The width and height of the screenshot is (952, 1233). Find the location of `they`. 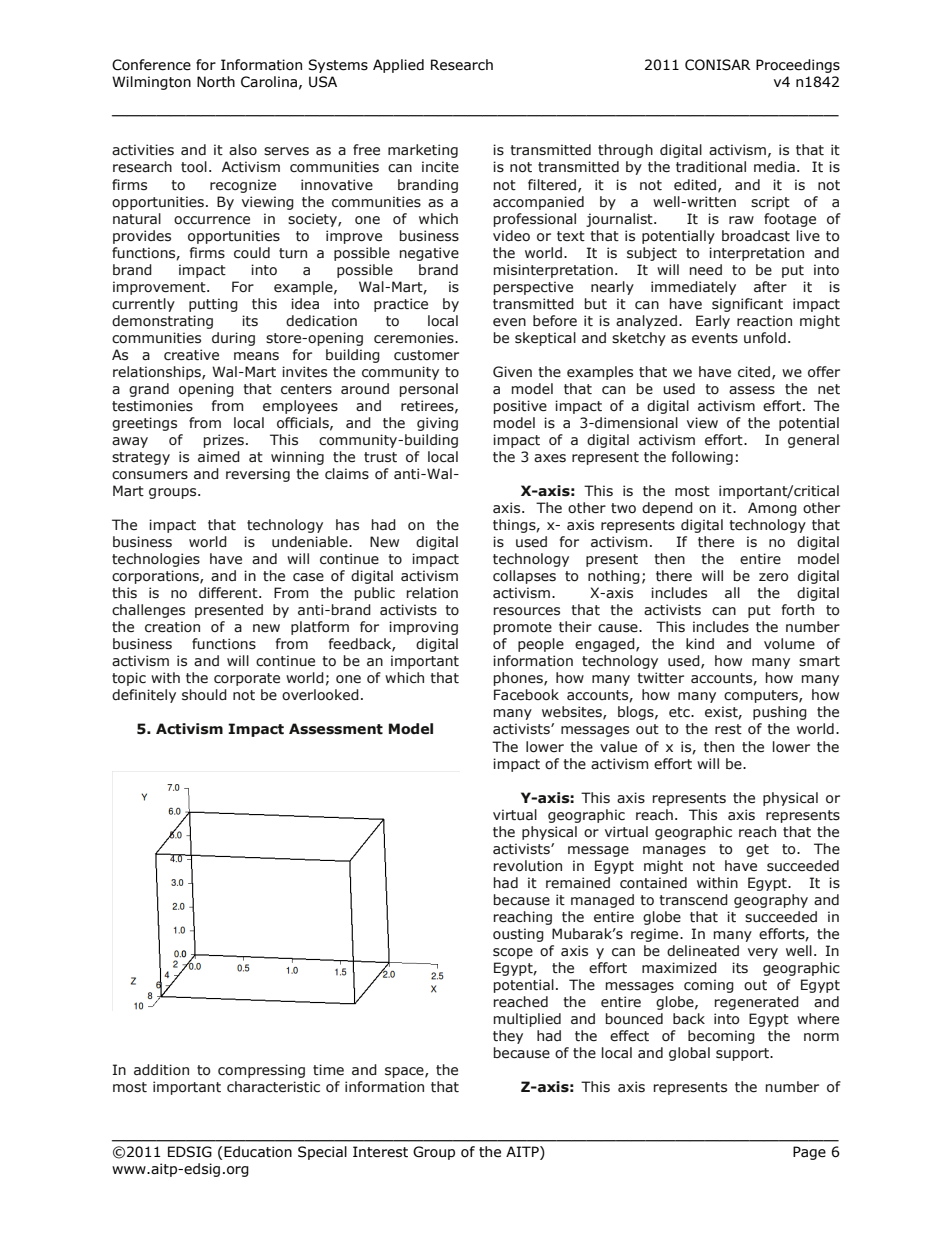

they is located at coordinates (508, 1037).
